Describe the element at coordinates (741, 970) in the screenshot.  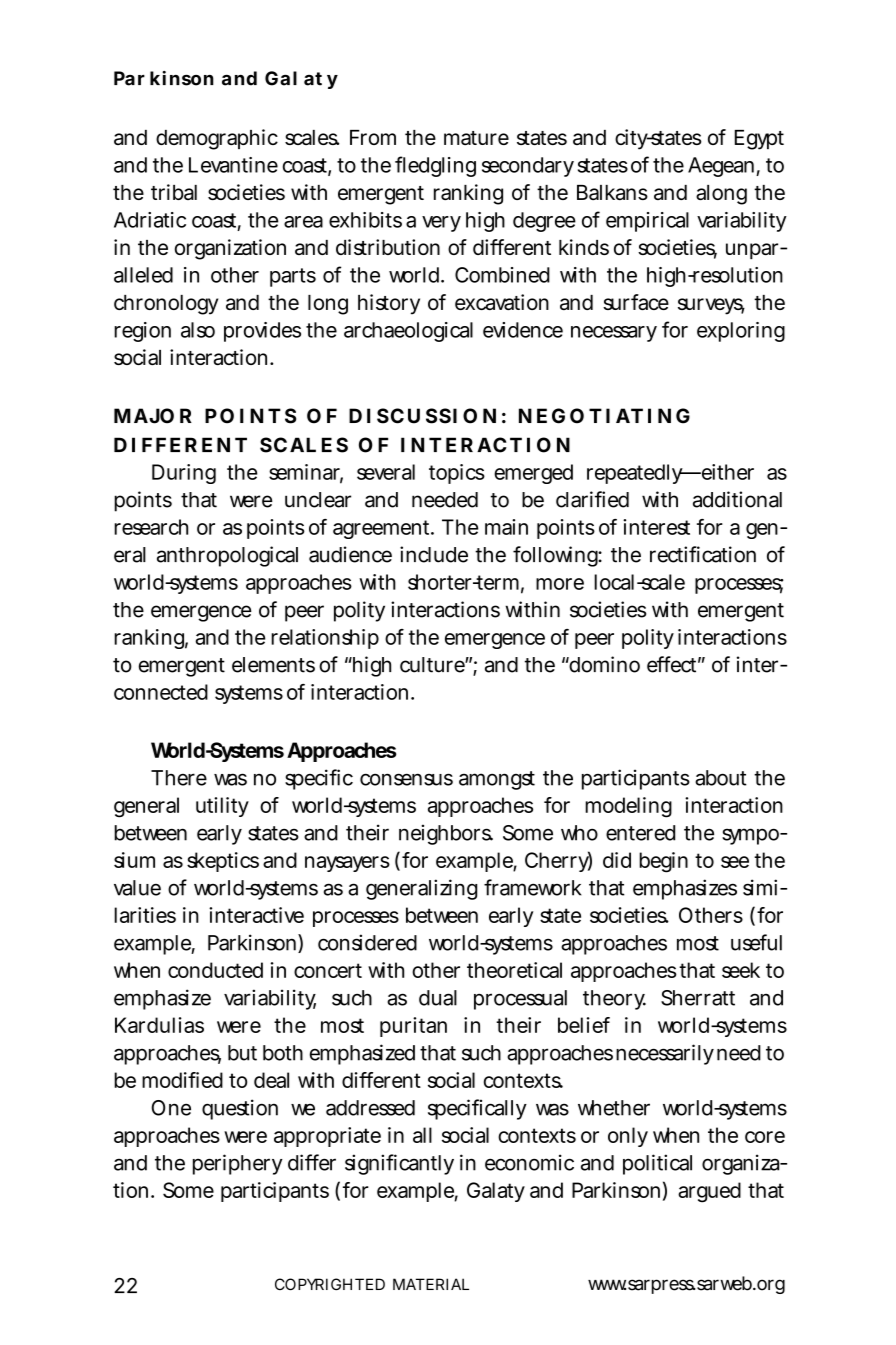
I see `seek` at that location.
